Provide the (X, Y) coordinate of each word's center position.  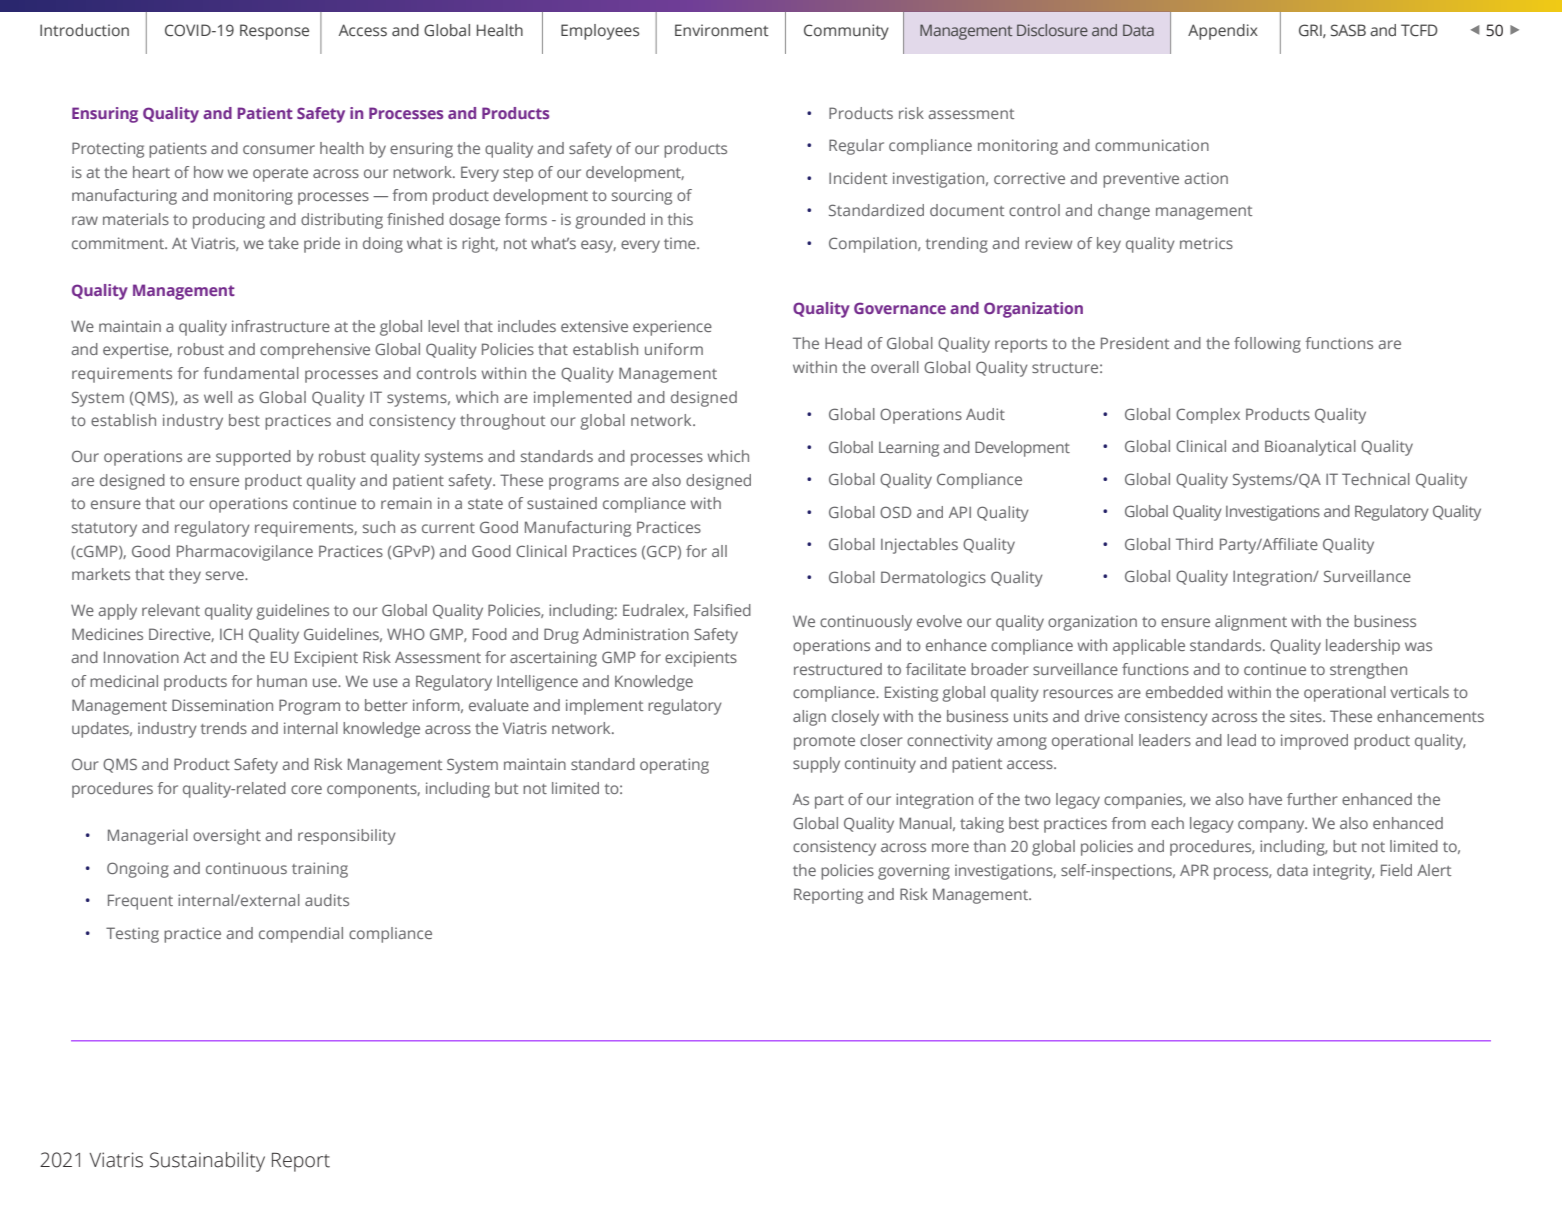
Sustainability (207, 1162)
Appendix (1223, 32)
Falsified (722, 610)
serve (226, 575)
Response (274, 32)
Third (1194, 544)
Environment (722, 30)
